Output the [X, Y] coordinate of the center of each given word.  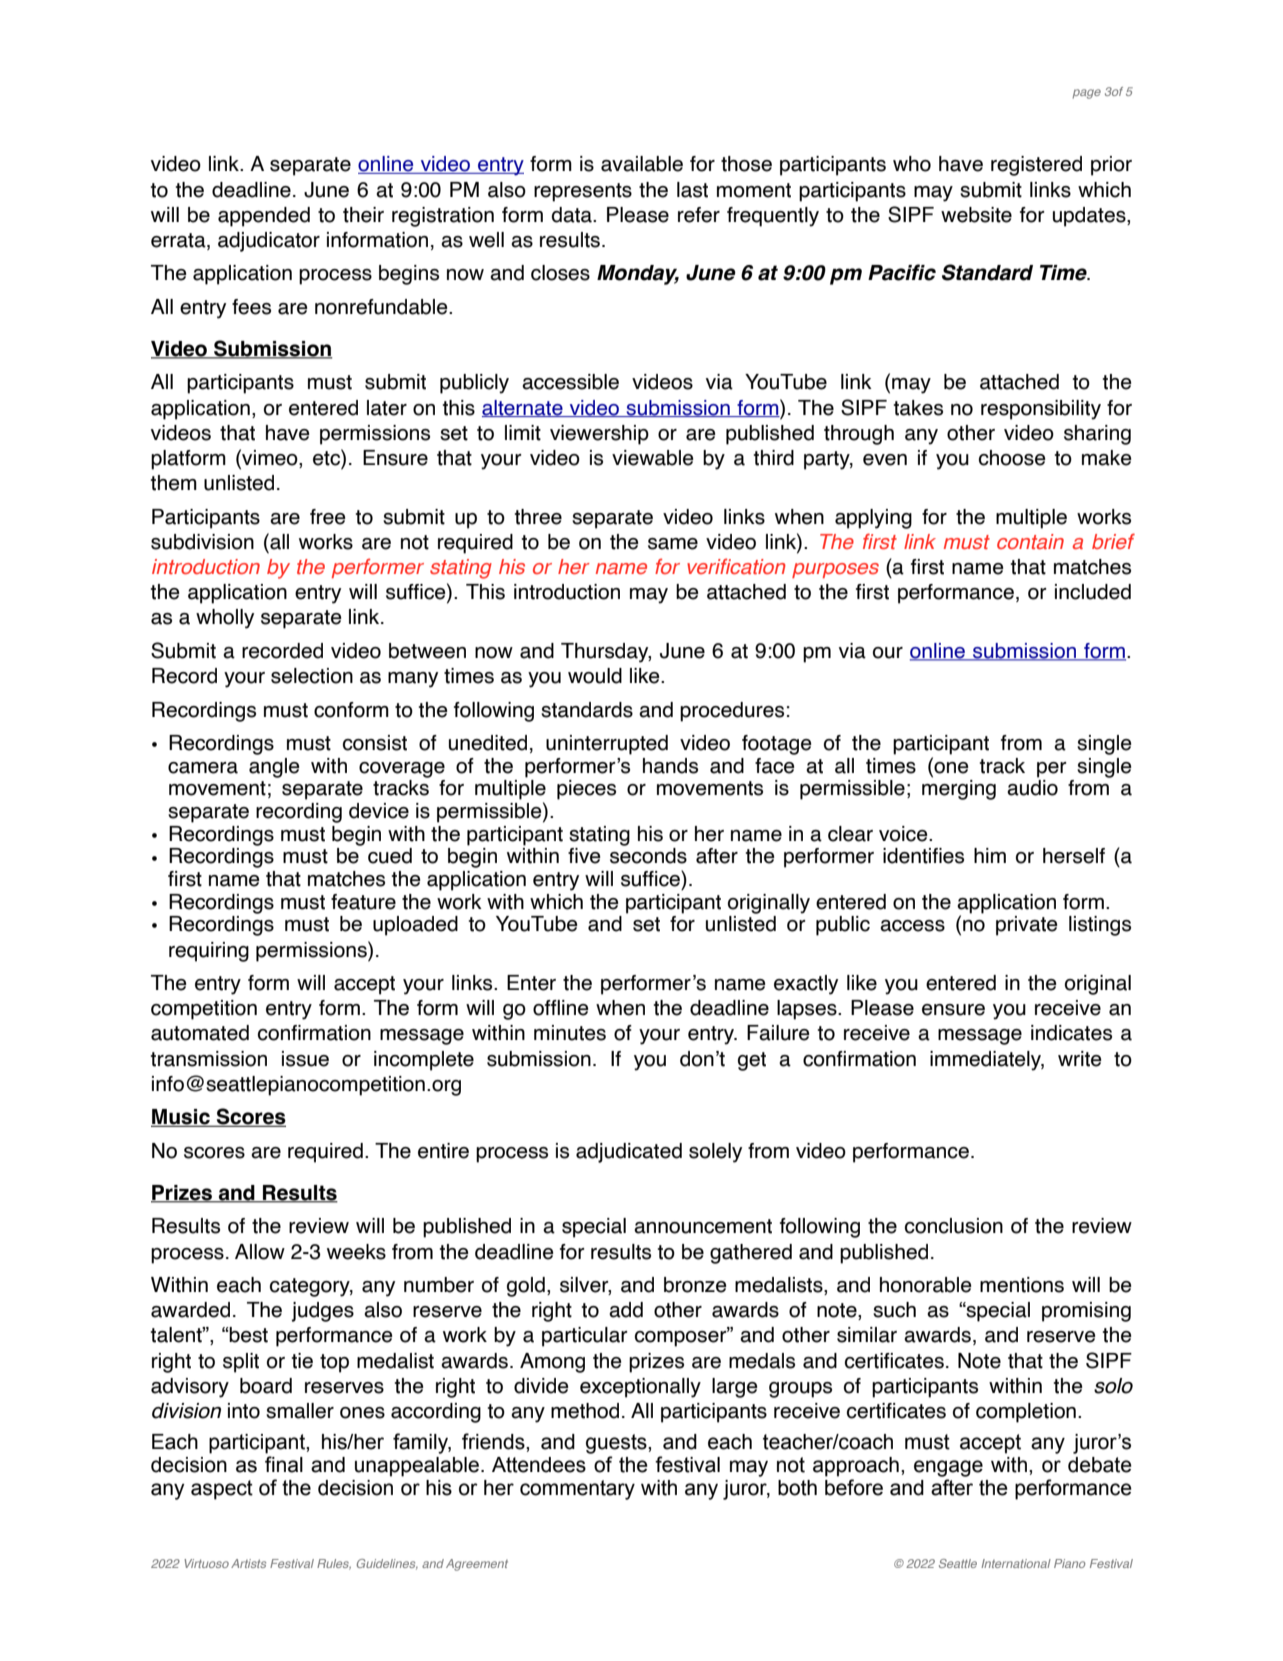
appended [264, 217]
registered [1036, 166]
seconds [648, 856]
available [642, 164]
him [990, 855]
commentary [577, 1490]
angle [274, 768]
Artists [248, 1563]
